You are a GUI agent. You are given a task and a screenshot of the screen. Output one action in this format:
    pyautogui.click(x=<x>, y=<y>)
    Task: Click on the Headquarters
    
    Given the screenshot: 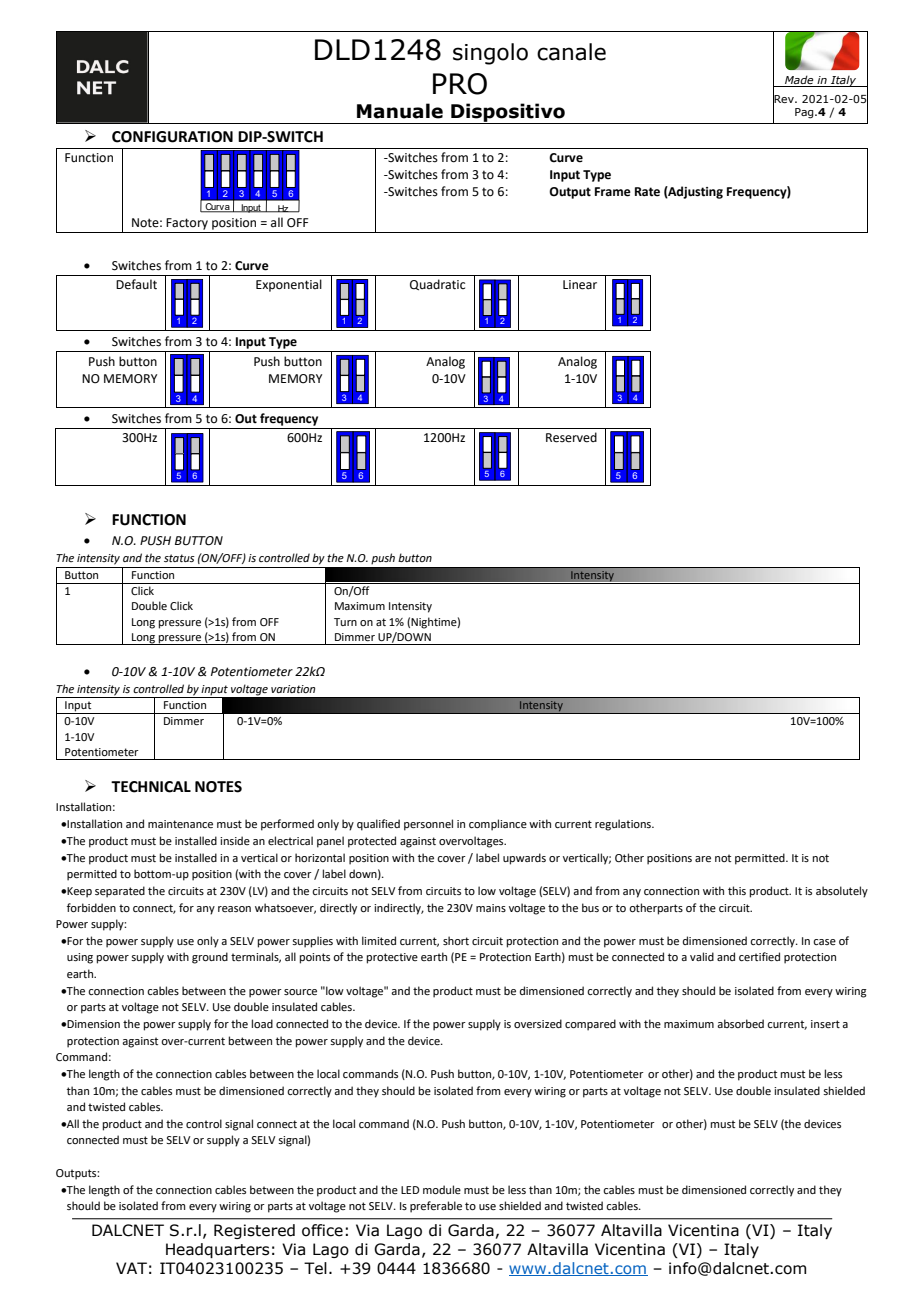 What is the action you would take?
    pyautogui.click(x=217, y=1250)
